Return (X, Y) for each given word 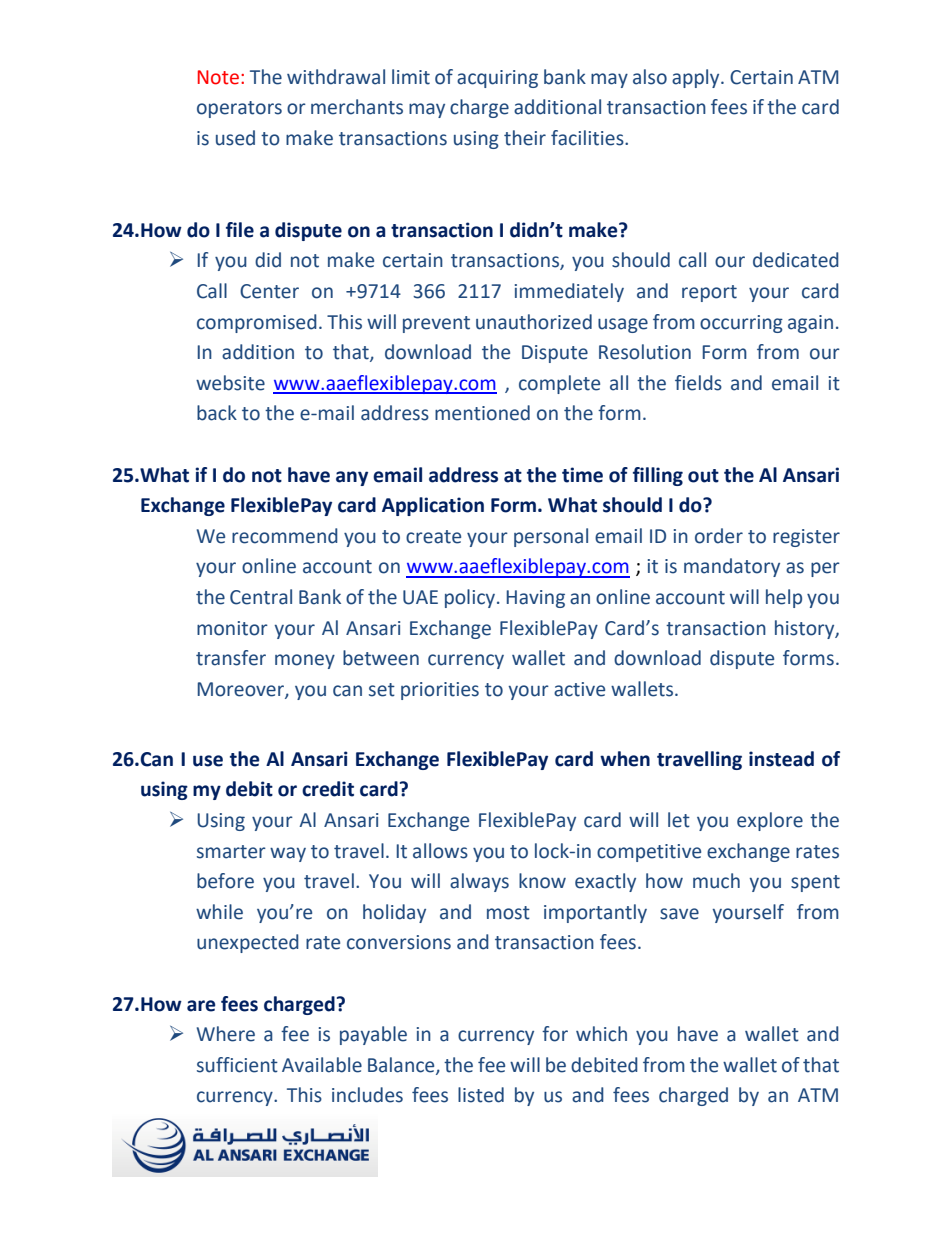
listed (481, 1095)
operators (239, 109)
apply (697, 78)
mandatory (732, 567)
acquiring (497, 79)
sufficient (237, 1065)
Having (536, 599)
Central (261, 597)
